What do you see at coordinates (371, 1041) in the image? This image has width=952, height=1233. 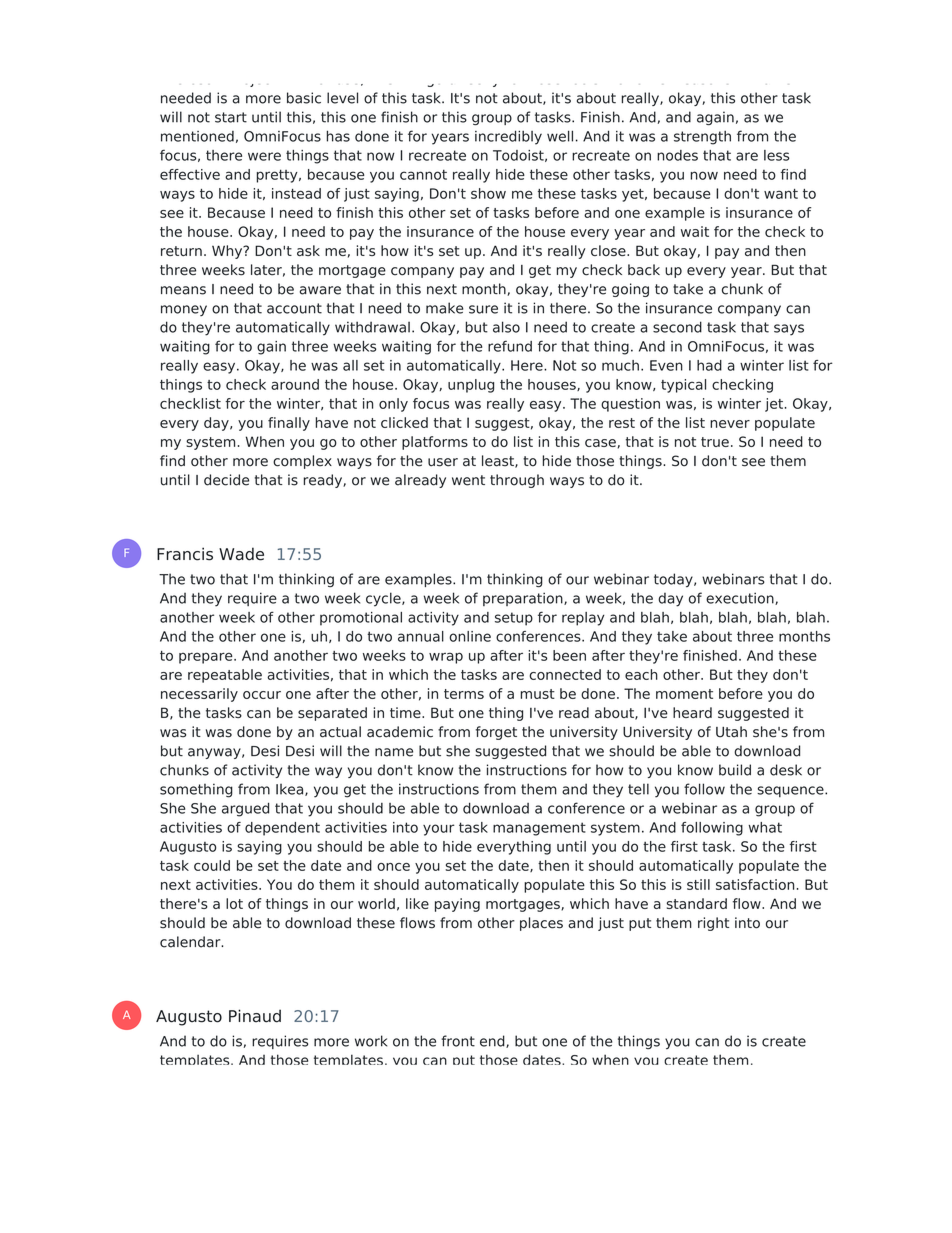 I see `work` at bounding box center [371, 1041].
